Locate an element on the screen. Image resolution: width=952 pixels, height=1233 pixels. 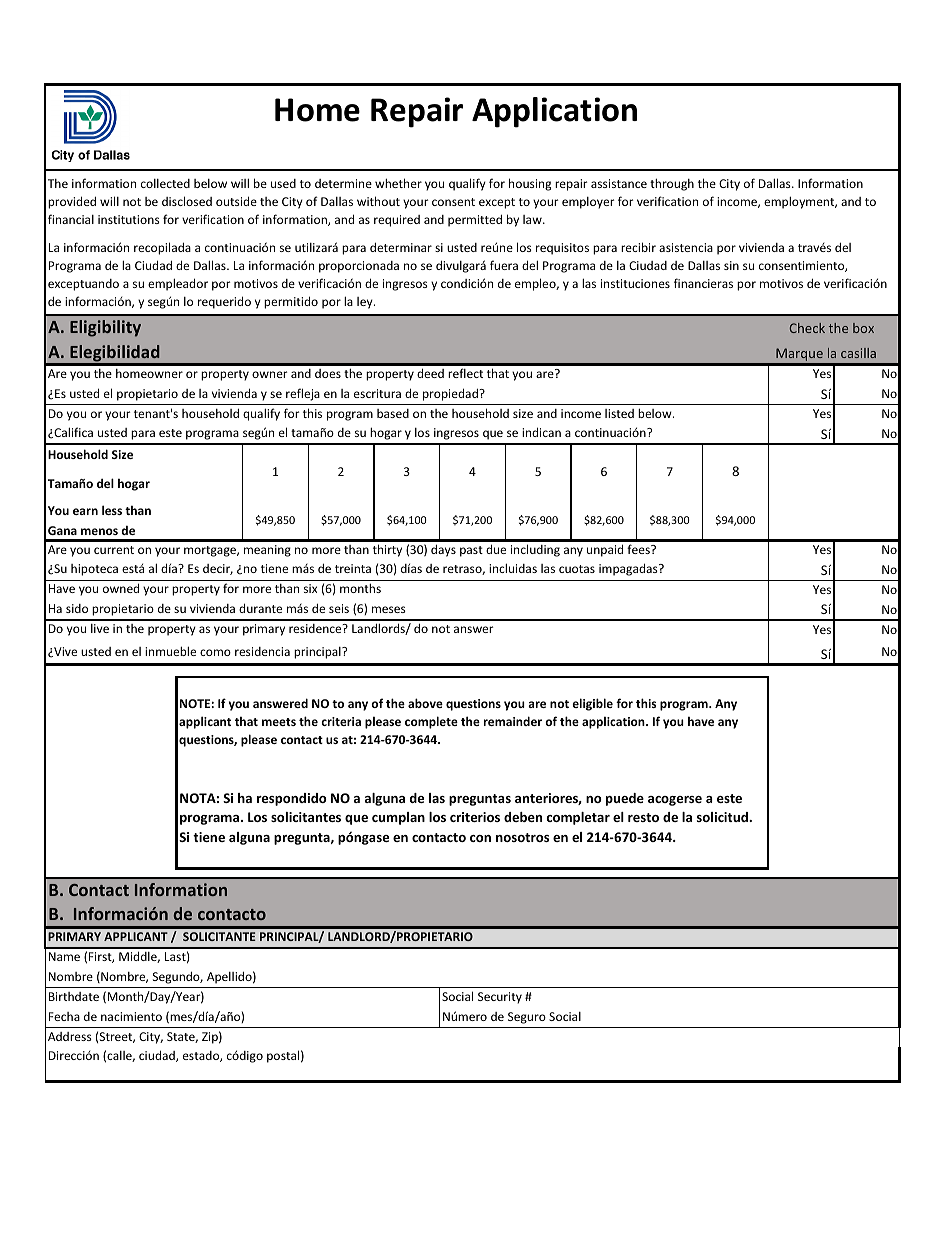
permitted is located at coordinates (475, 220).
